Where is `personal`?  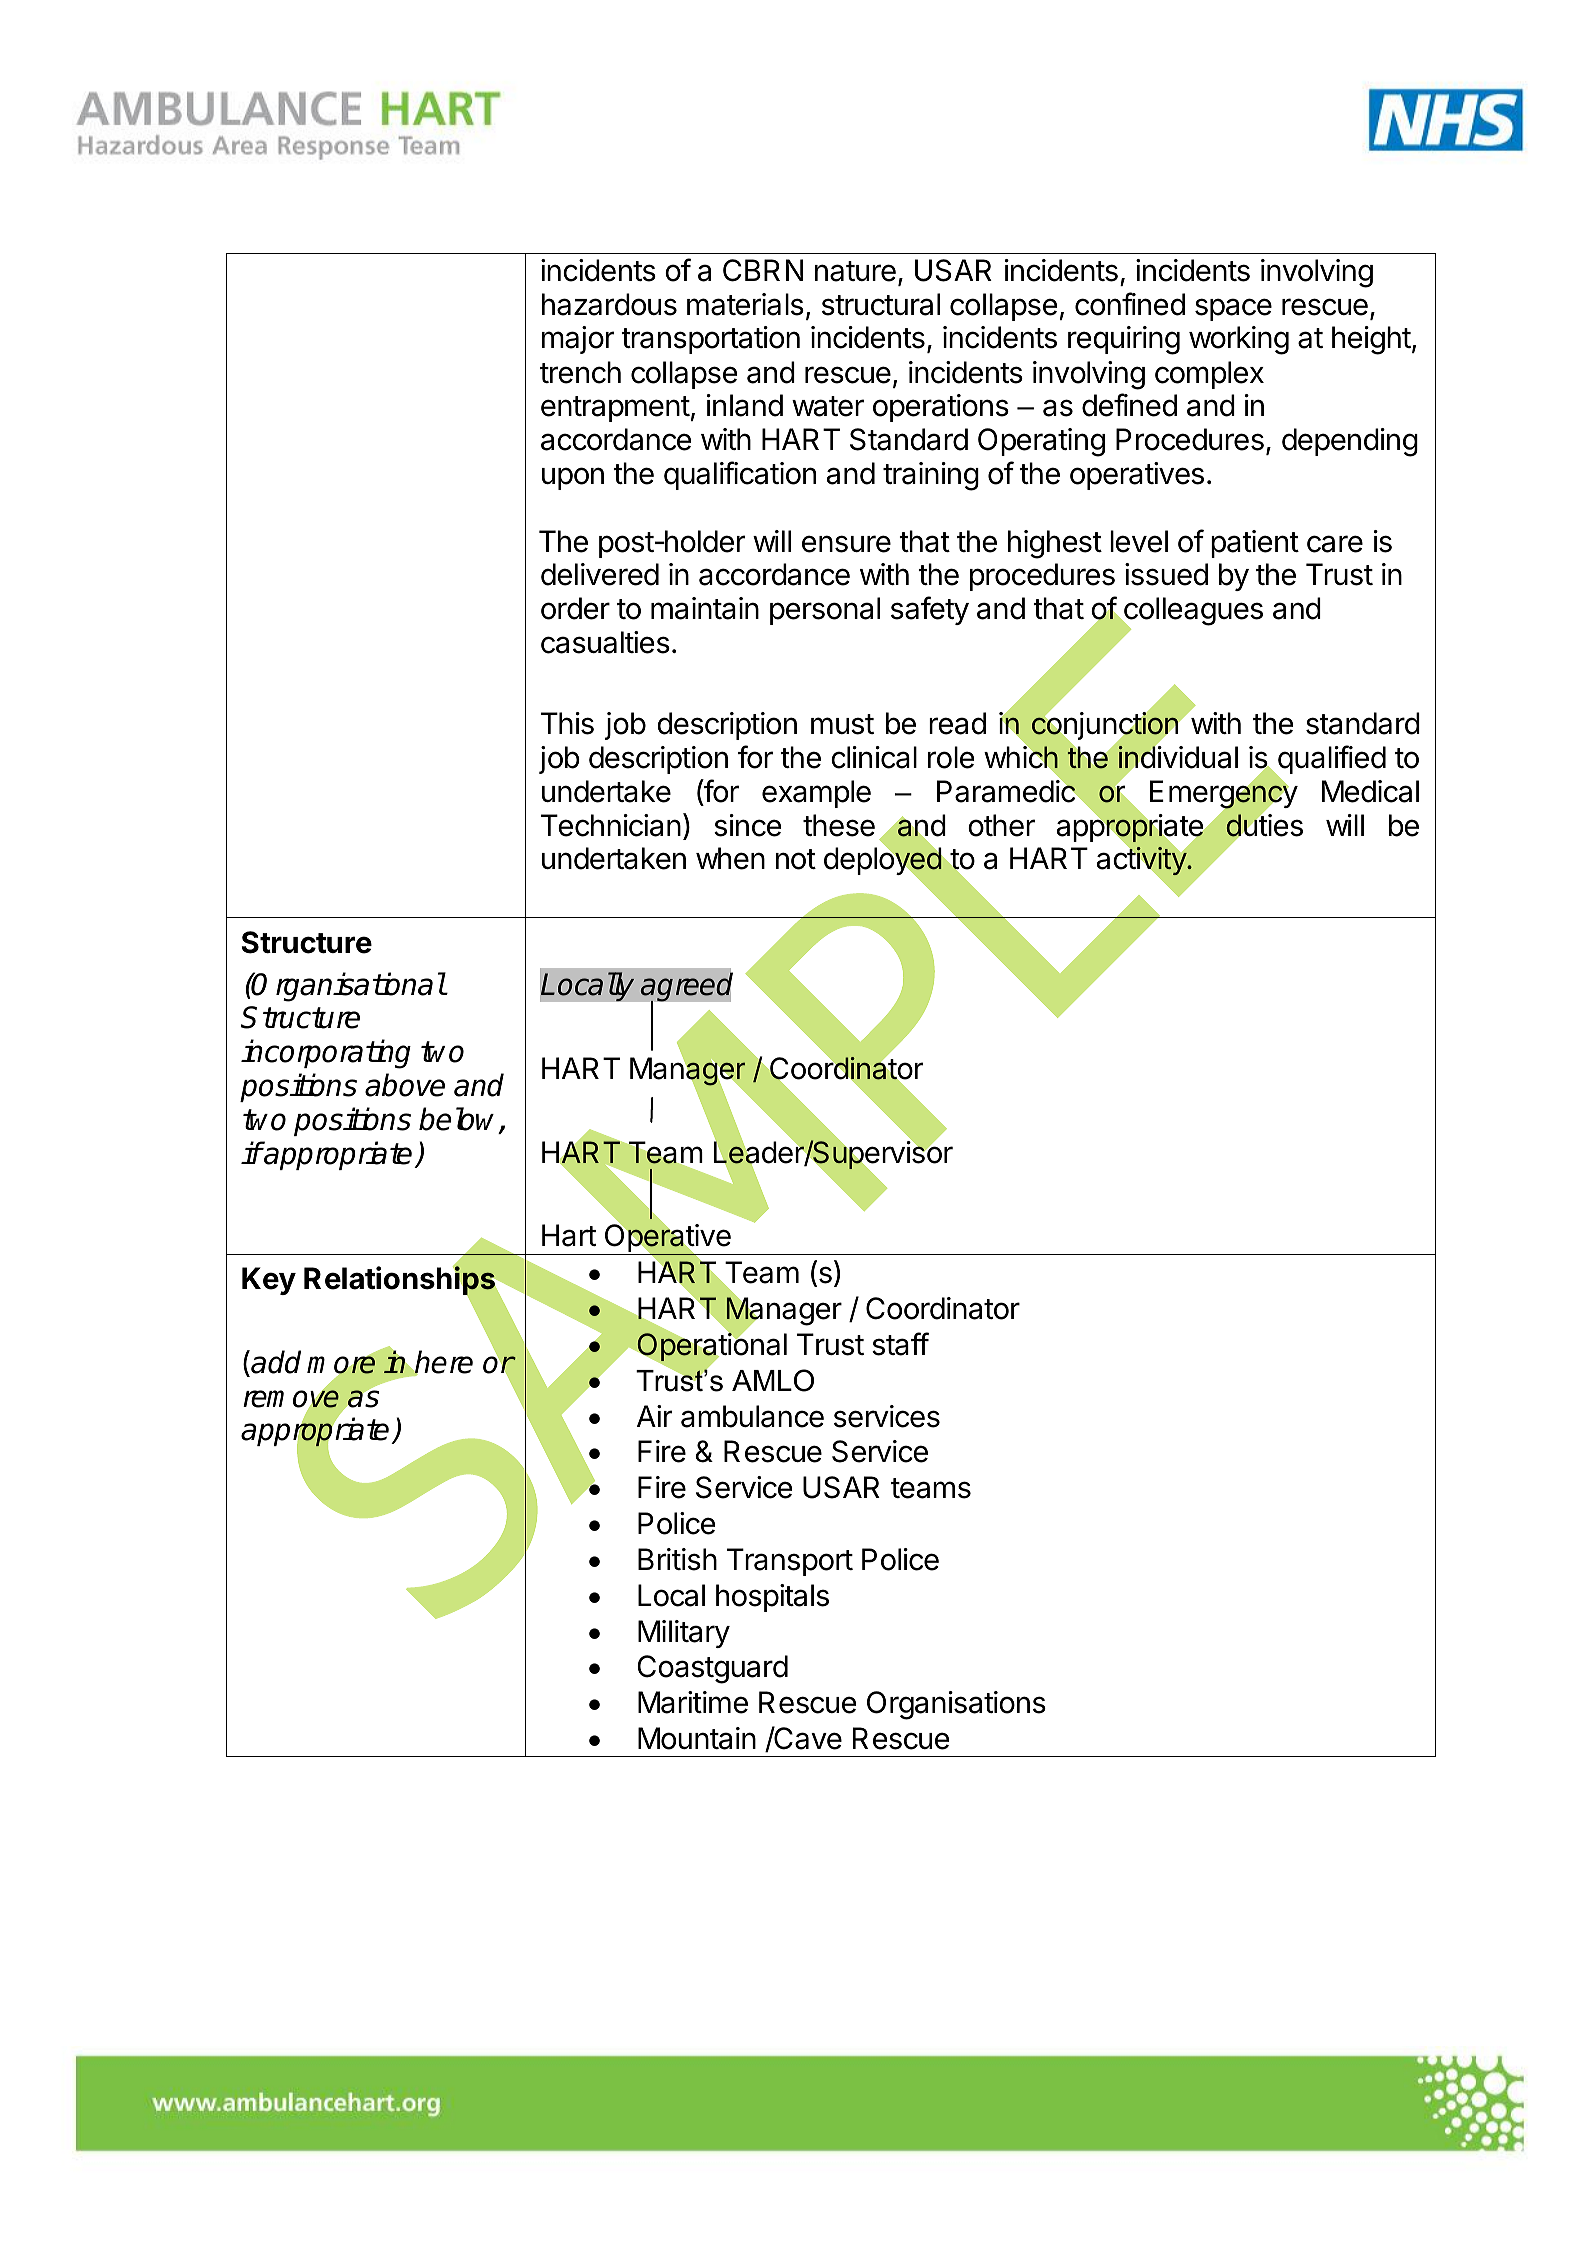
personal is located at coordinates (825, 611).
